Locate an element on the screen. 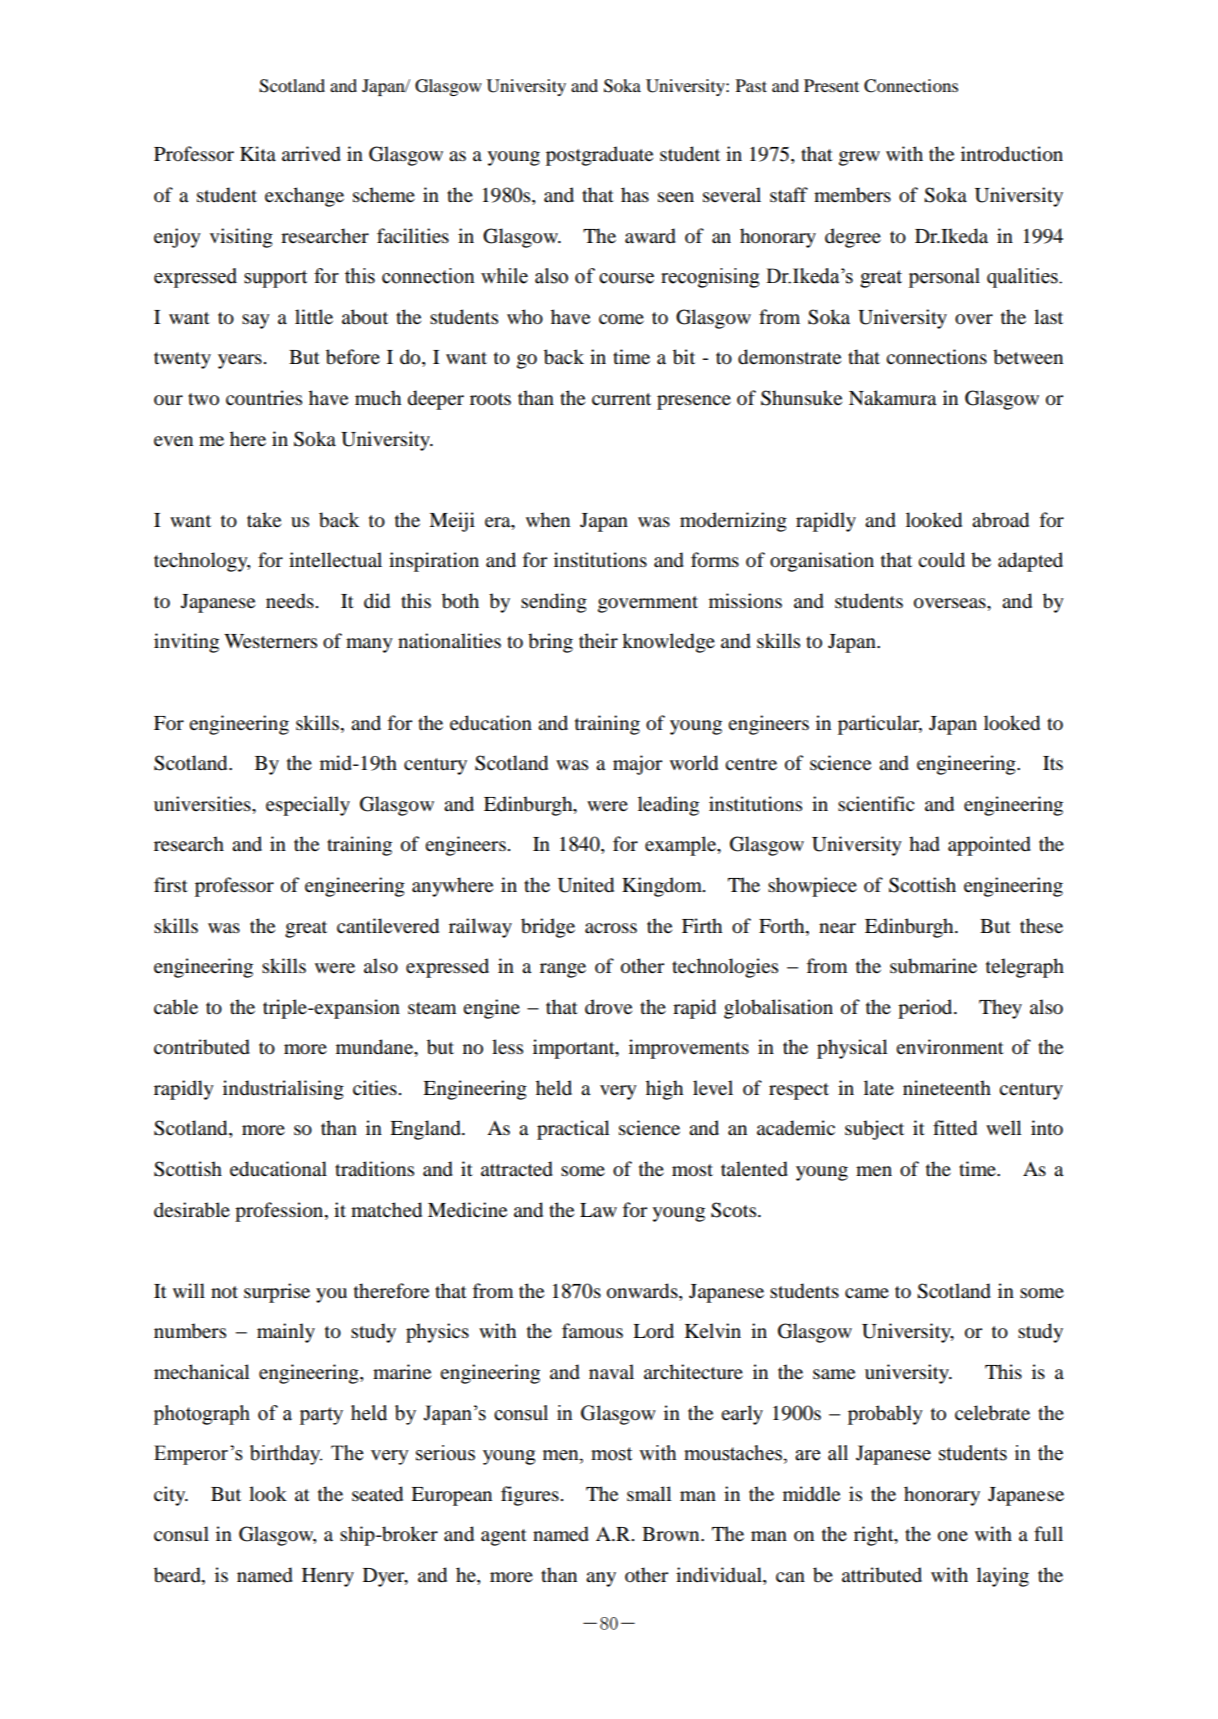 This screenshot has width=1218, height=1719. Henry is located at coordinates (328, 1577).
